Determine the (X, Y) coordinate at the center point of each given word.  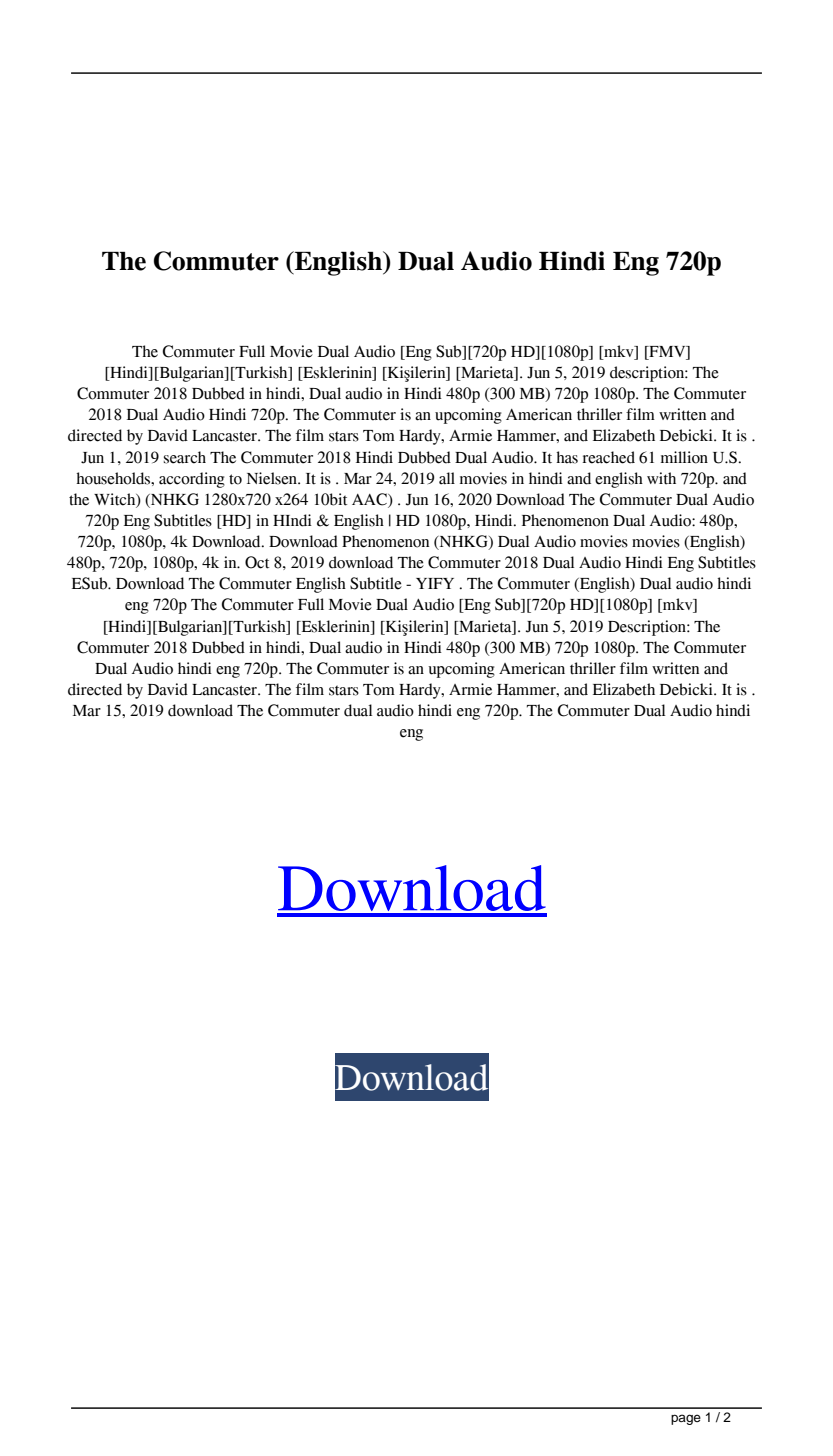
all (447, 478)
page (686, 1419)
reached (608, 457)
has (567, 457)
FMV (667, 353)
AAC (370, 500)
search (185, 457)
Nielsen (273, 478)
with (661, 478)
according (192, 480)
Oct (257, 562)
